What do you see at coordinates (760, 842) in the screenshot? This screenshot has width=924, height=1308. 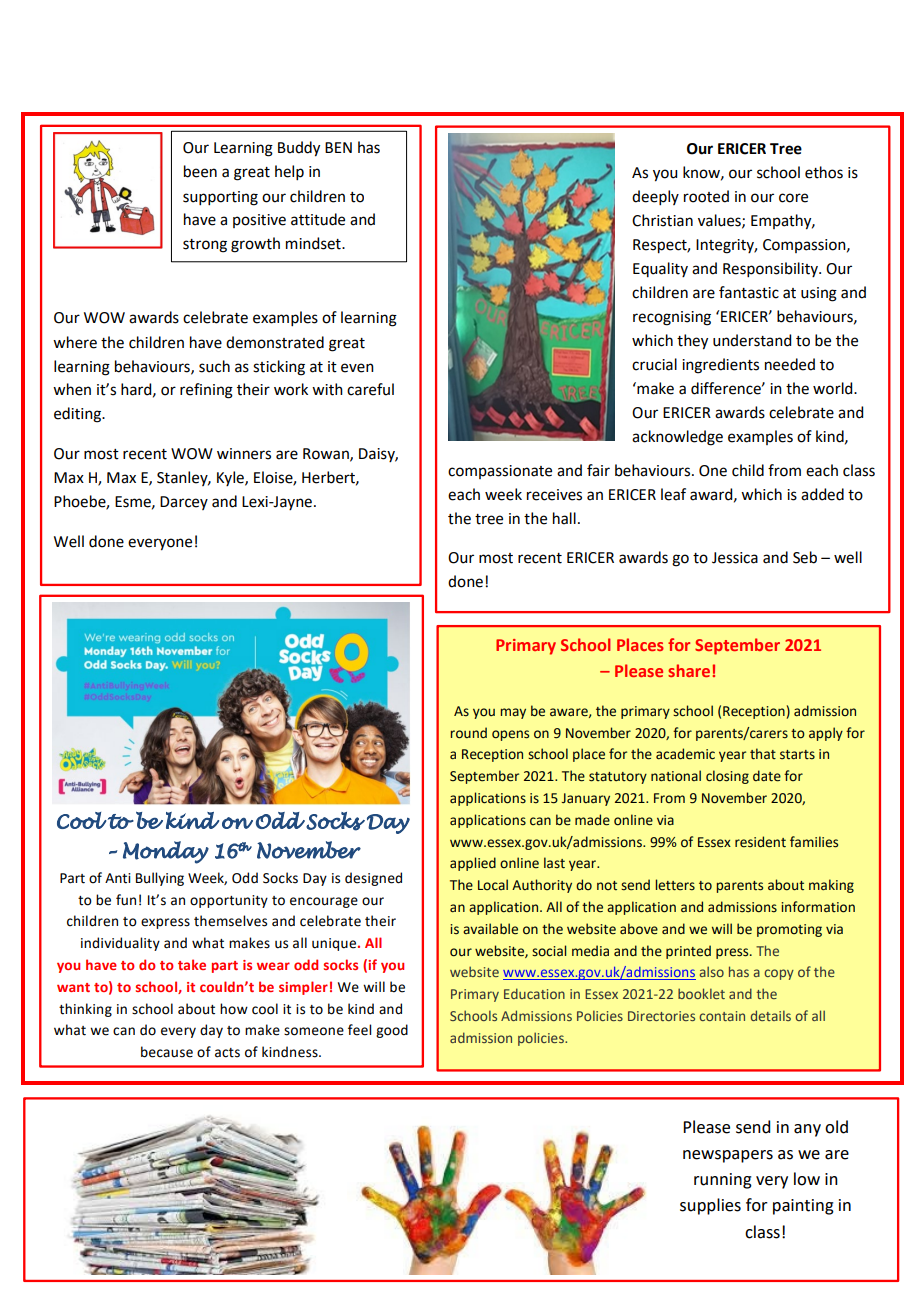 I see `resident` at bounding box center [760, 842].
